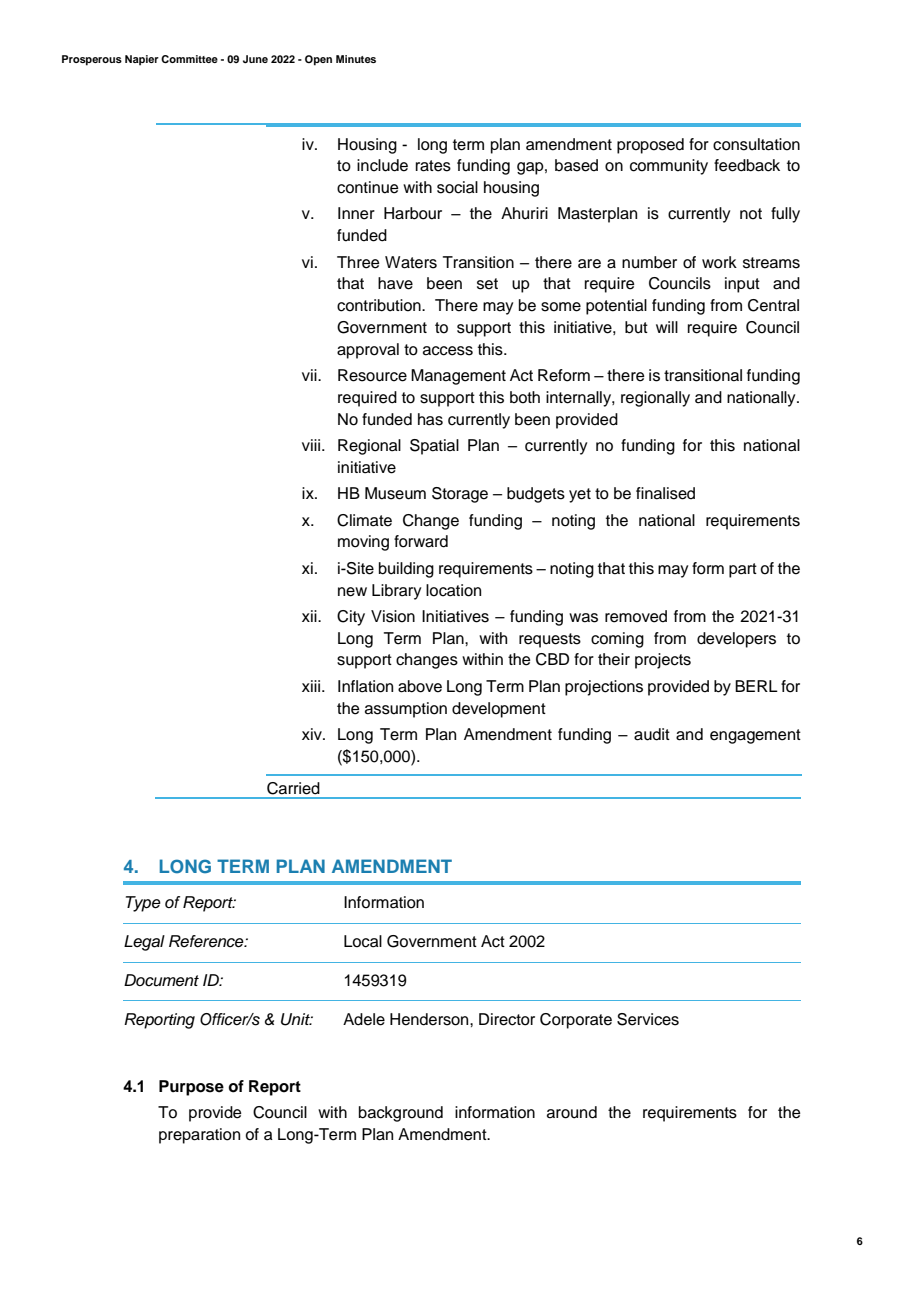 The image size is (924, 1308). What do you see at coordinates (756, 144) in the document?
I see `consultation` at bounding box center [756, 144].
